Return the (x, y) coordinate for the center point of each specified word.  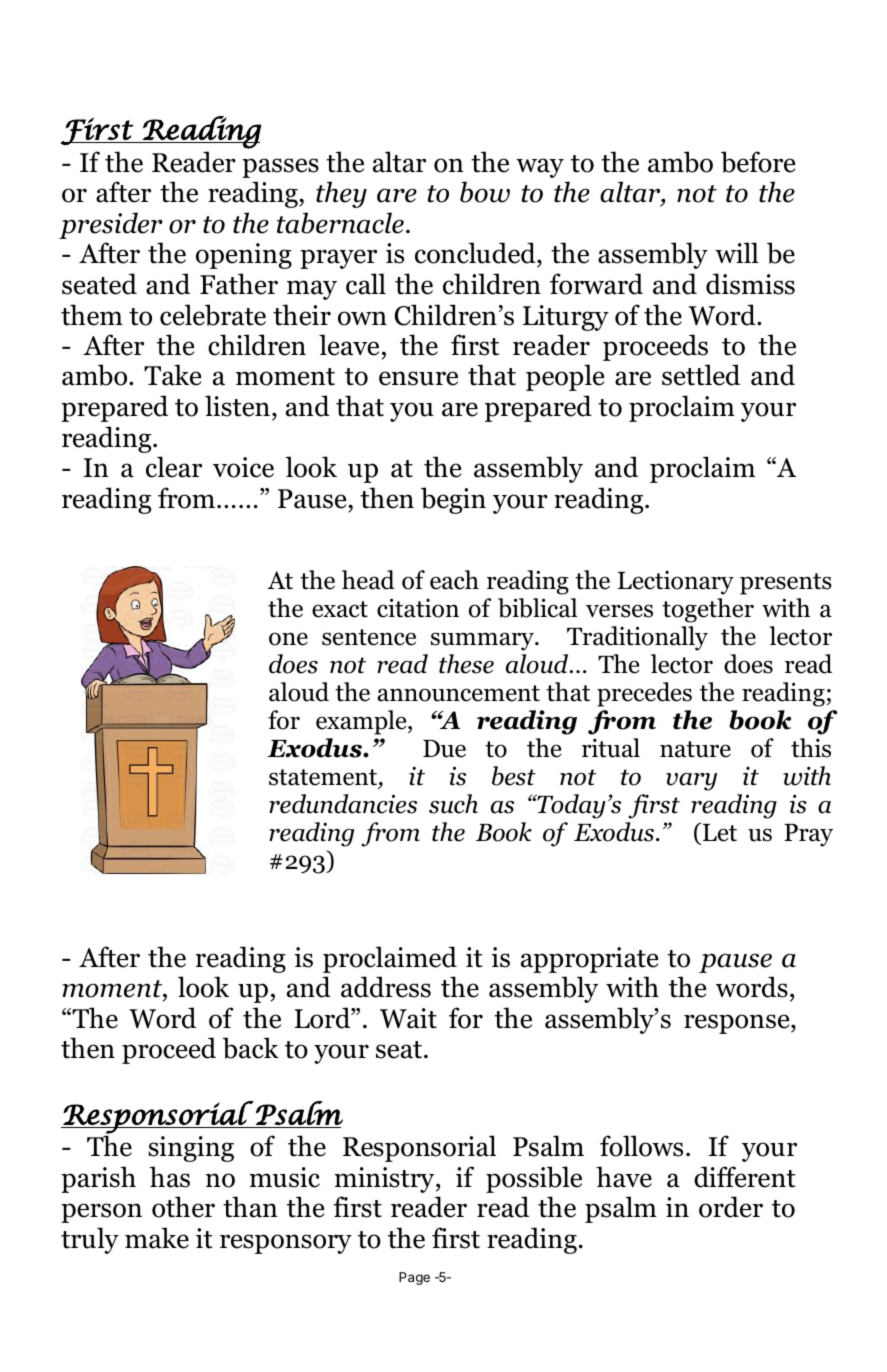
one (288, 639)
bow (485, 192)
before (758, 162)
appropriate (589, 960)
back (251, 1048)
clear (174, 467)
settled (701, 375)
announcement (458, 693)
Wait (408, 1018)
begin (453, 500)
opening (244, 256)
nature (695, 749)
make (157, 1238)
